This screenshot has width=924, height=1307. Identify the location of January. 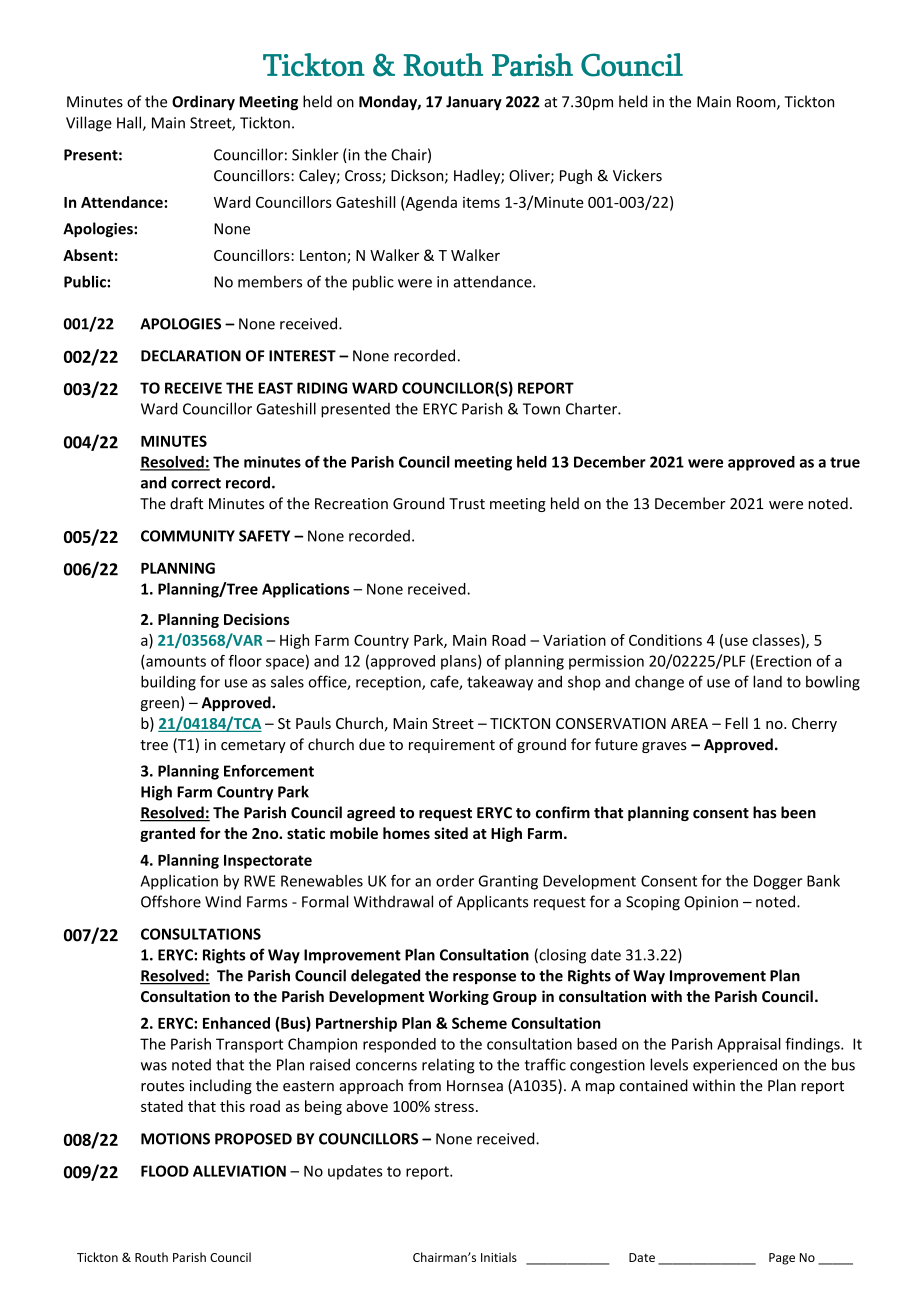
(474, 103).
